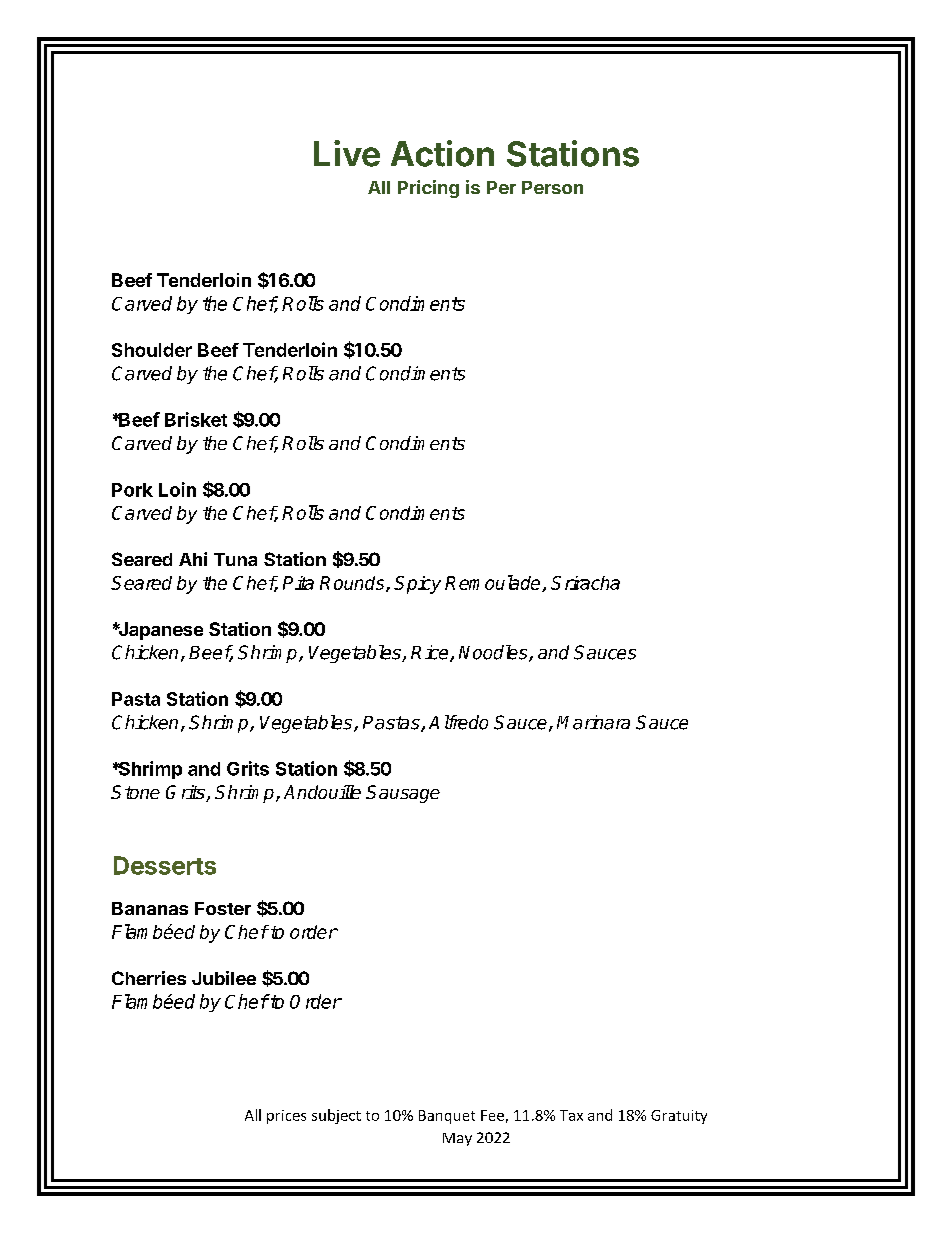 This page has height=1233, width=952. Describe the element at coordinates (417, 585) in the page. I see `Spicy` at that location.
